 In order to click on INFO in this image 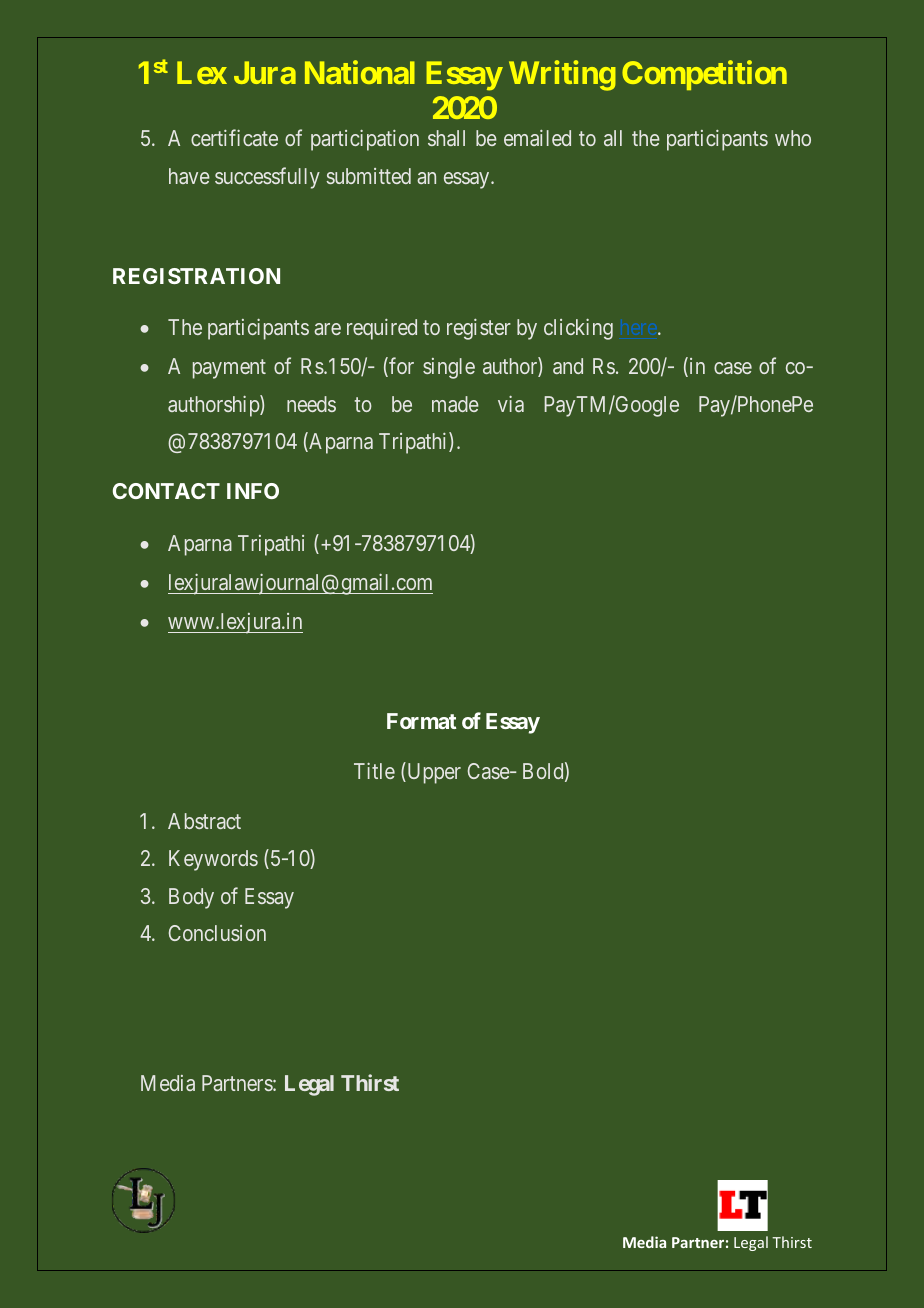, I will do `click(253, 491)`.
